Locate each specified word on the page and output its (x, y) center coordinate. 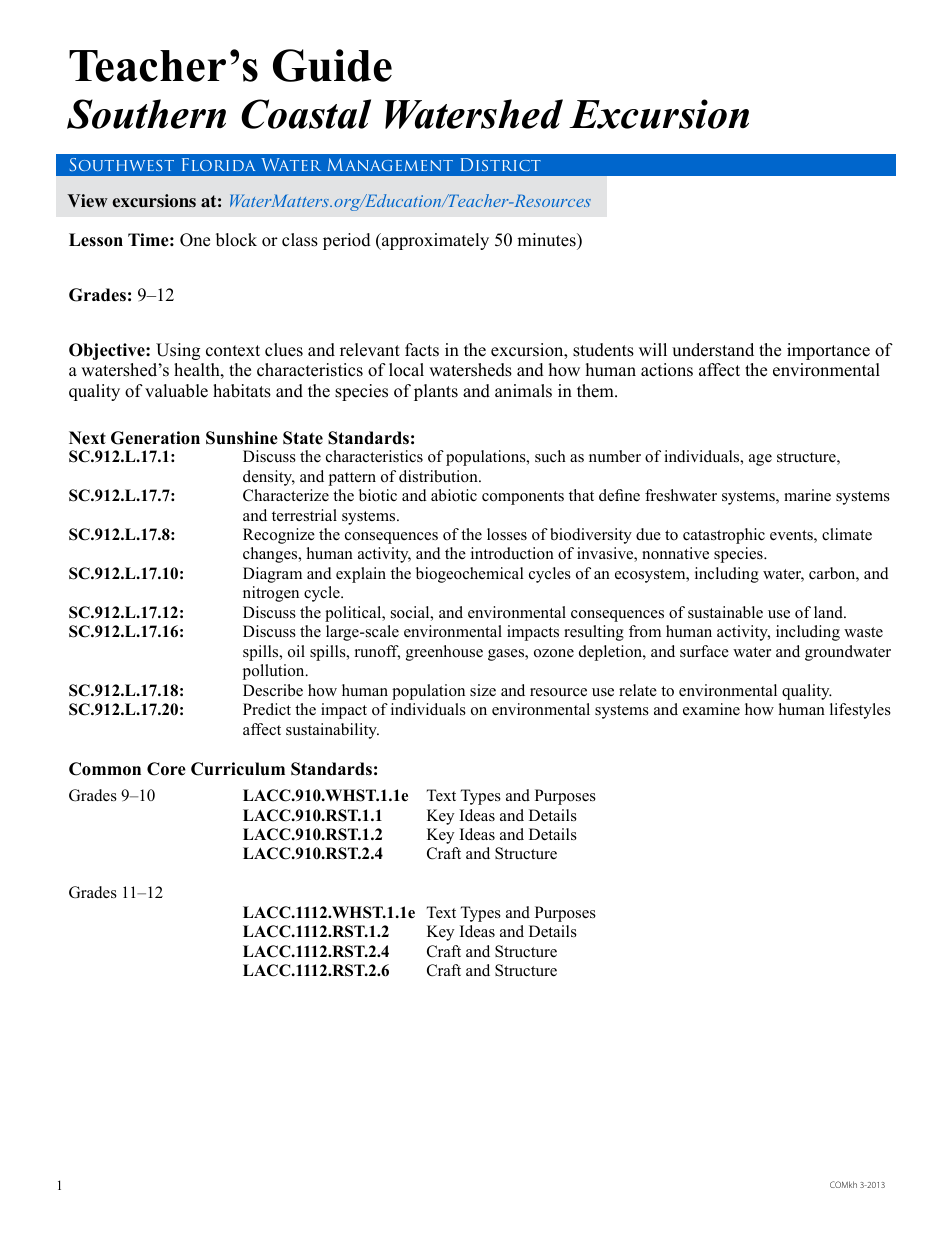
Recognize (279, 536)
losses (507, 534)
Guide (332, 65)
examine (711, 709)
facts (422, 350)
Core (166, 769)
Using (178, 351)
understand (713, 350)
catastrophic (724, 536)
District (501, 164)
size (483, 690)
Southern (146, 114)
